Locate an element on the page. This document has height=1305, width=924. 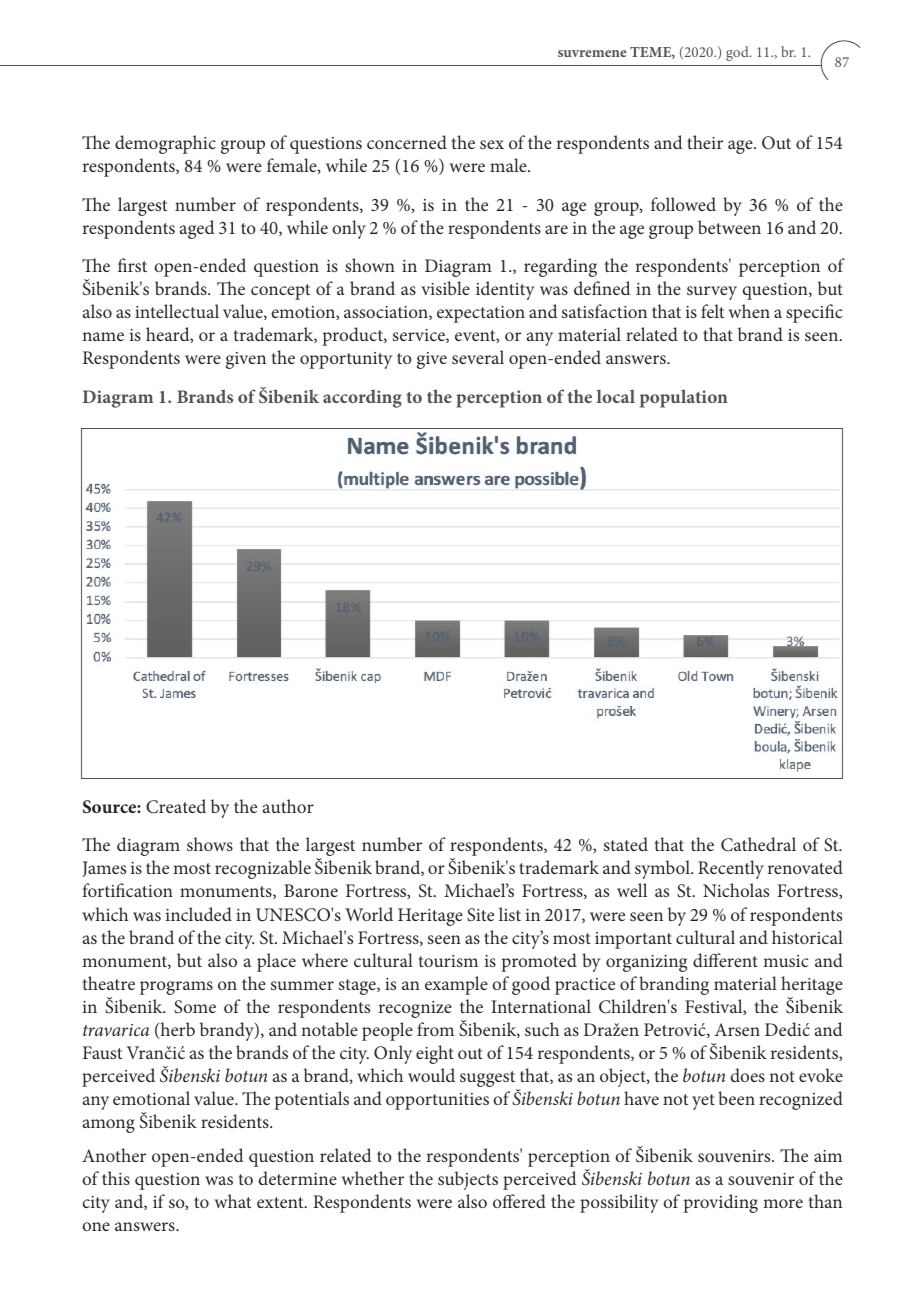
stated is located at coordinates (626, 844).
